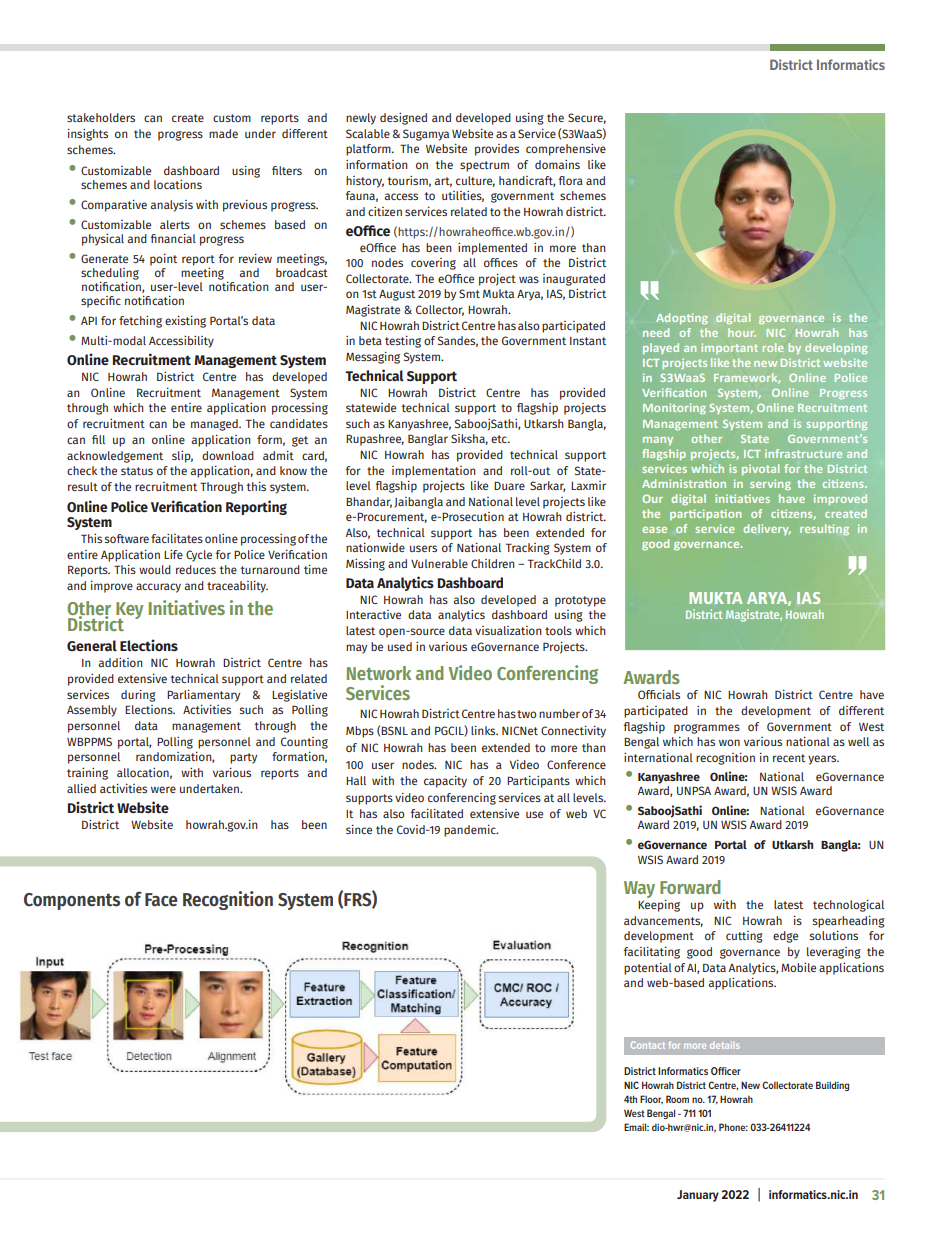  Describe the element at coordinates (178, 184) in the image. I see `locations` at that location.
